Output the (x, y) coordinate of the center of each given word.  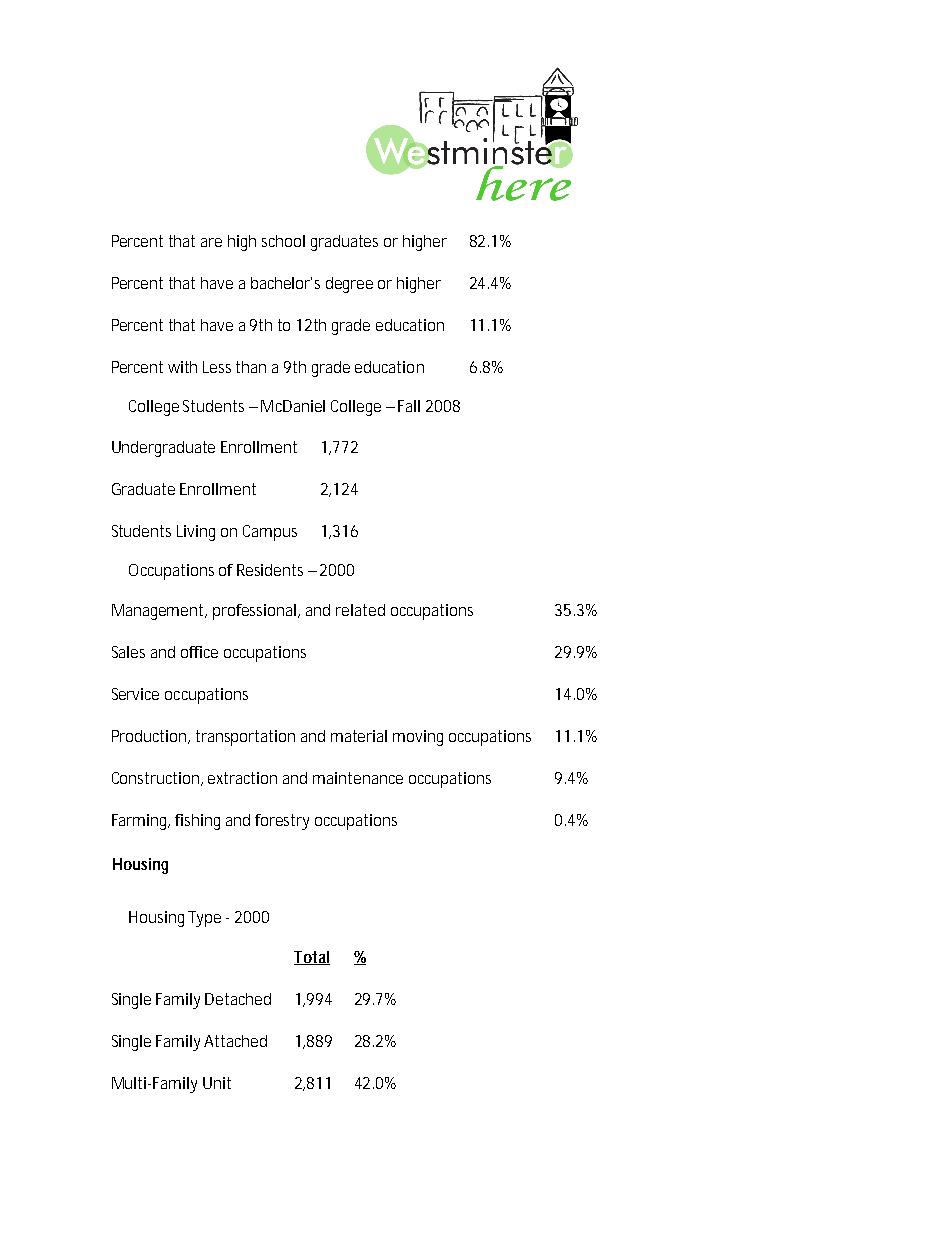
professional (254, 612)
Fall (409, 406)
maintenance (358, 778)
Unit (217, 1083)
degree (349, 285)
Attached (235, 1041)
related (360, 610)
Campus (270, 533)
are (211, 242)
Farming (140, 822)
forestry (282, 822)
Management (159, 612)
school (283, 241)
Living (196, 533)
